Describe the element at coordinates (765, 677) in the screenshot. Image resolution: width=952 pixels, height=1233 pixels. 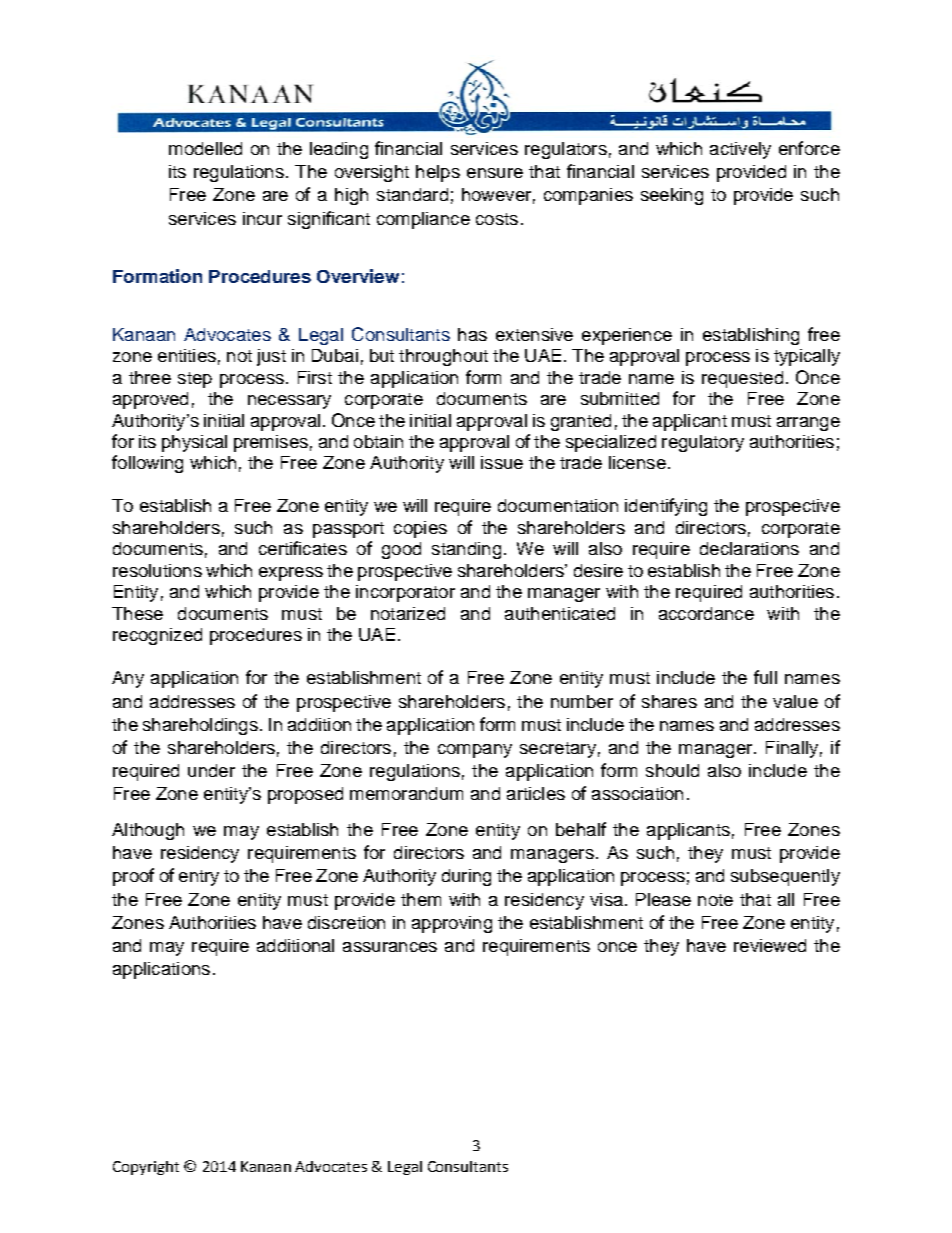
I see `full` at that location.
